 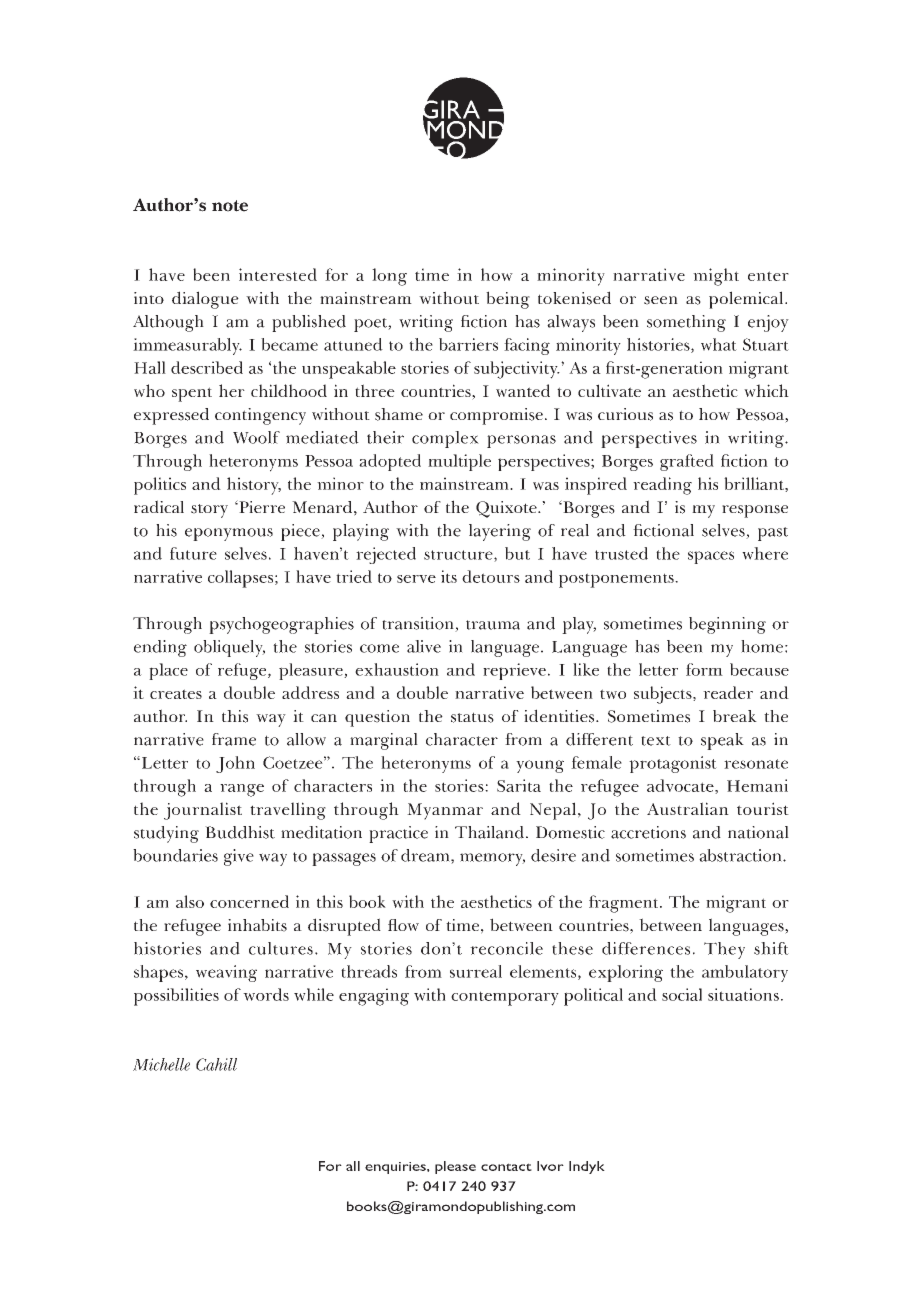 I want to click on They, so click(x=724, y=950).
